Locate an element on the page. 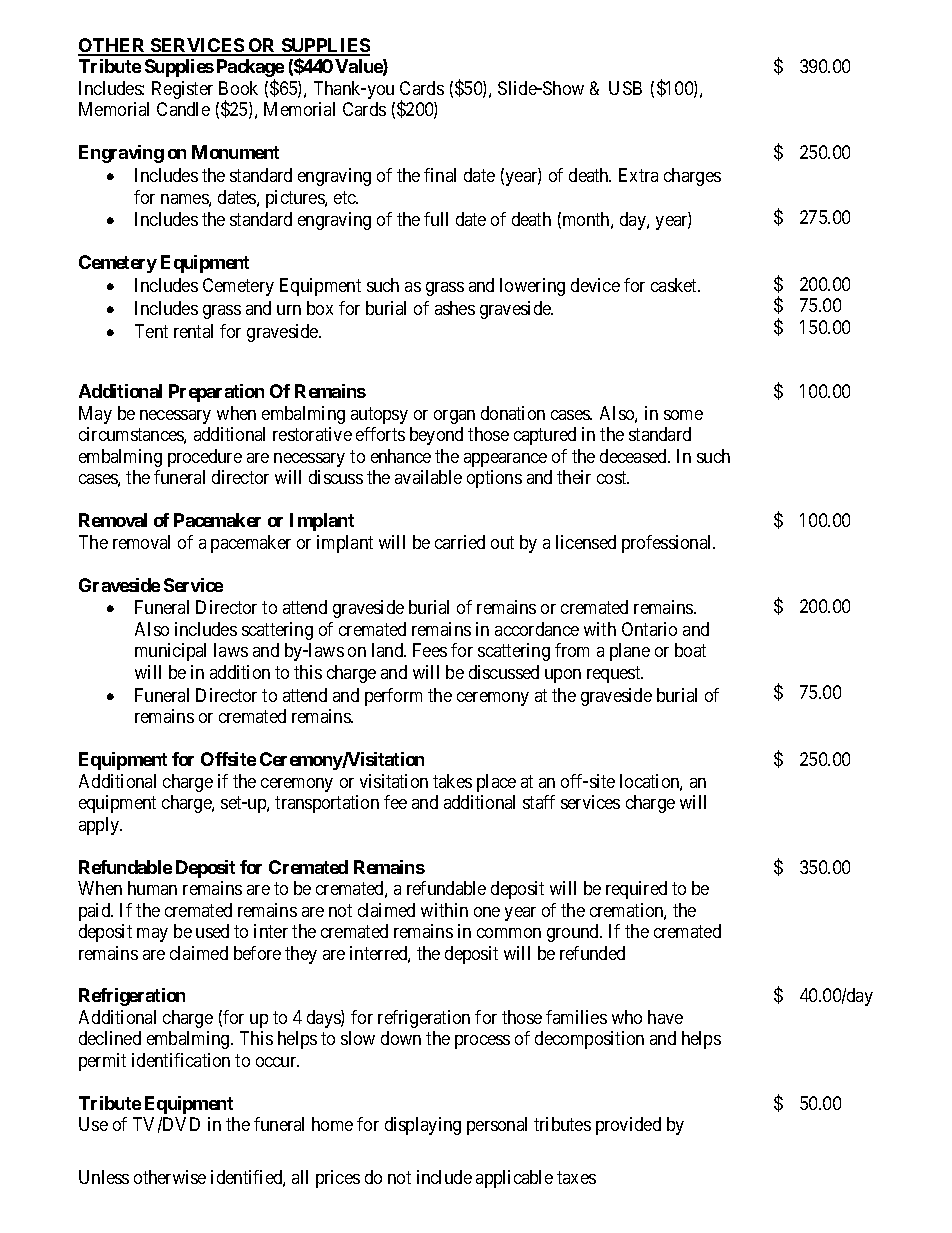  Register is located at coordinates (182, 90).
